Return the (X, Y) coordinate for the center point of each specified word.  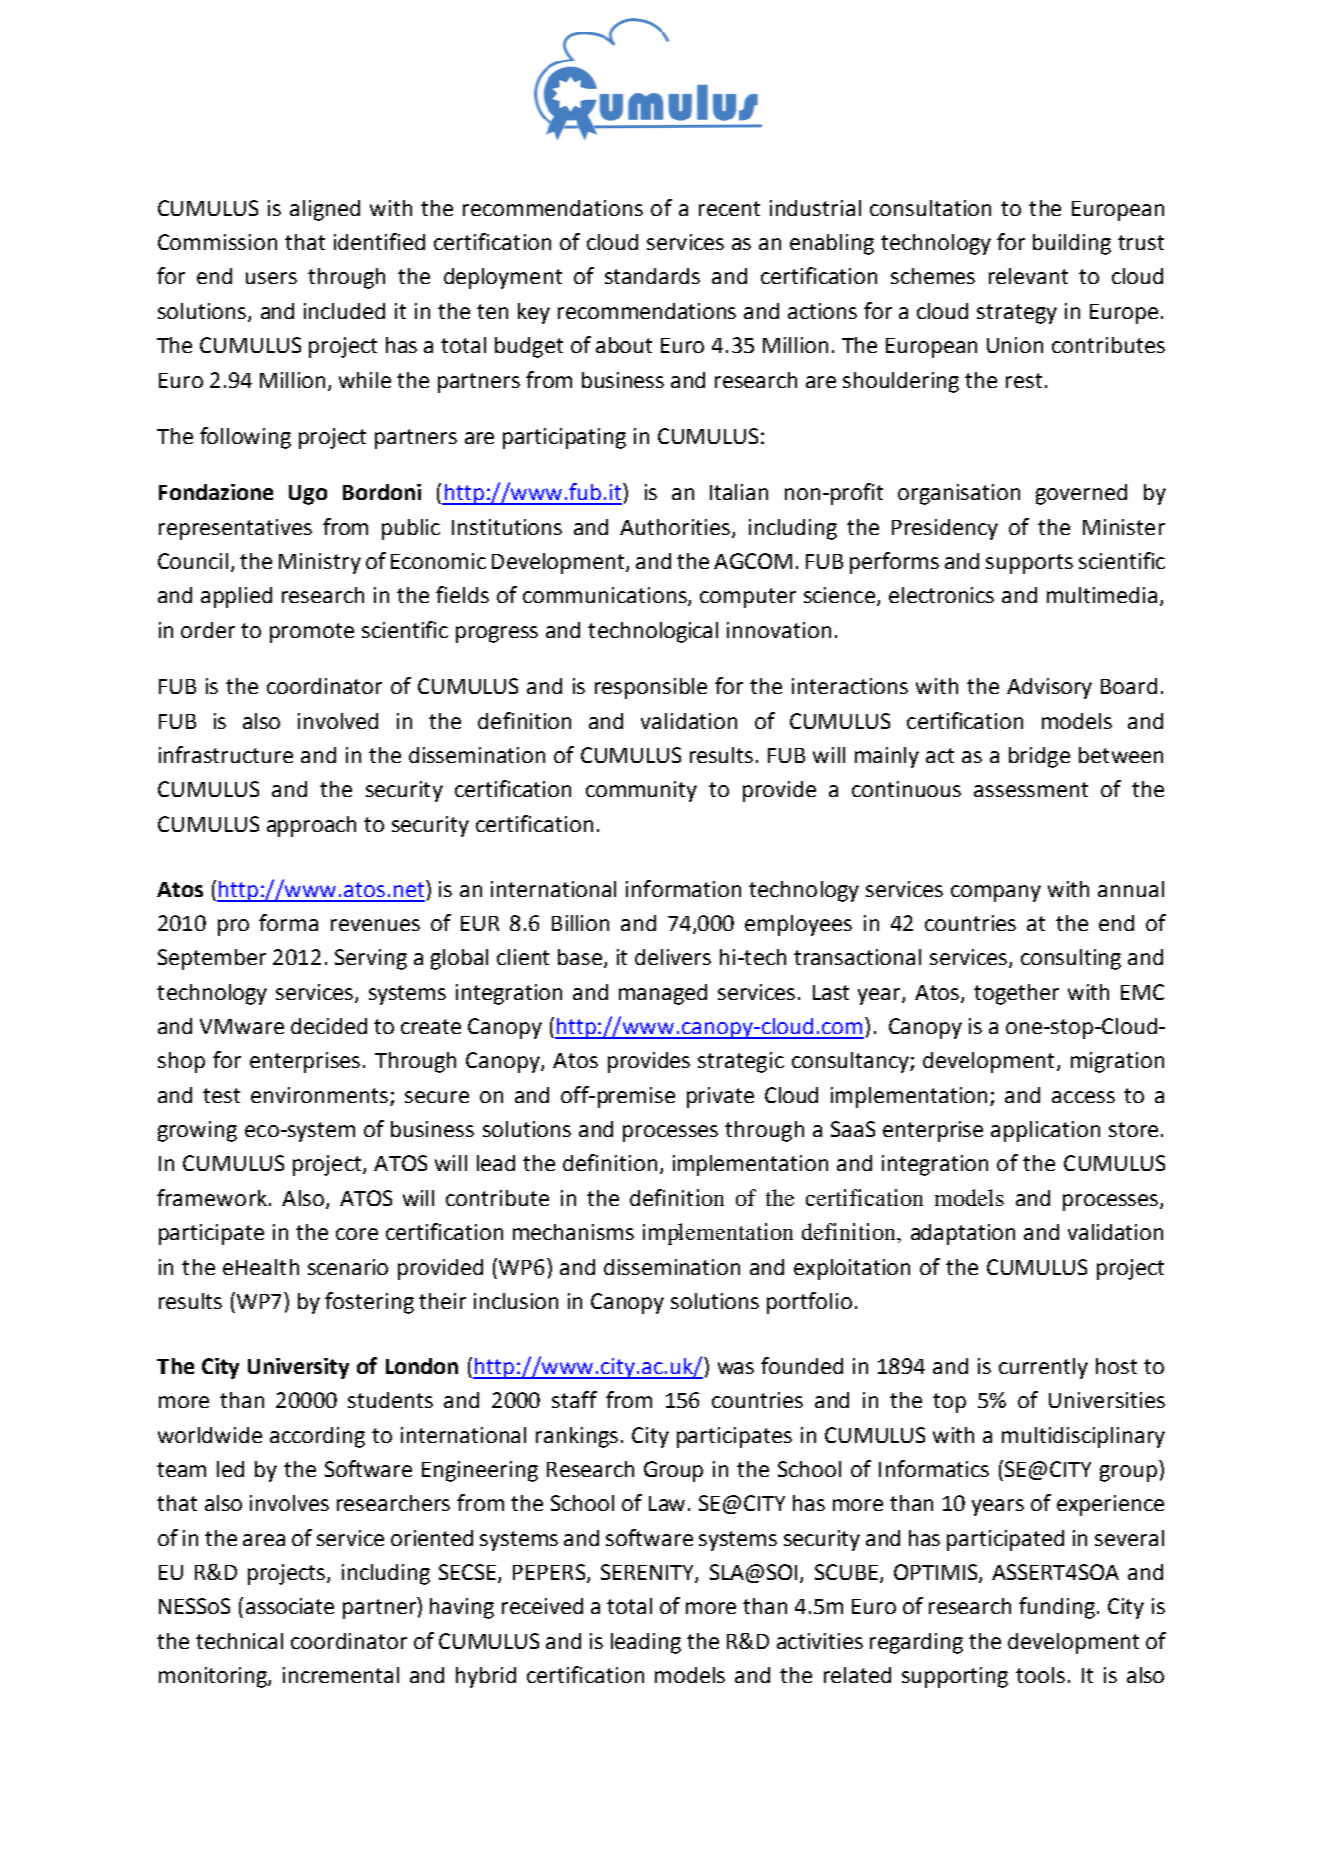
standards (652, 276)
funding (1057, 1608)
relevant (1028, 276)
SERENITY (648, 1573)
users (271, 278)
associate (290, 1606)
